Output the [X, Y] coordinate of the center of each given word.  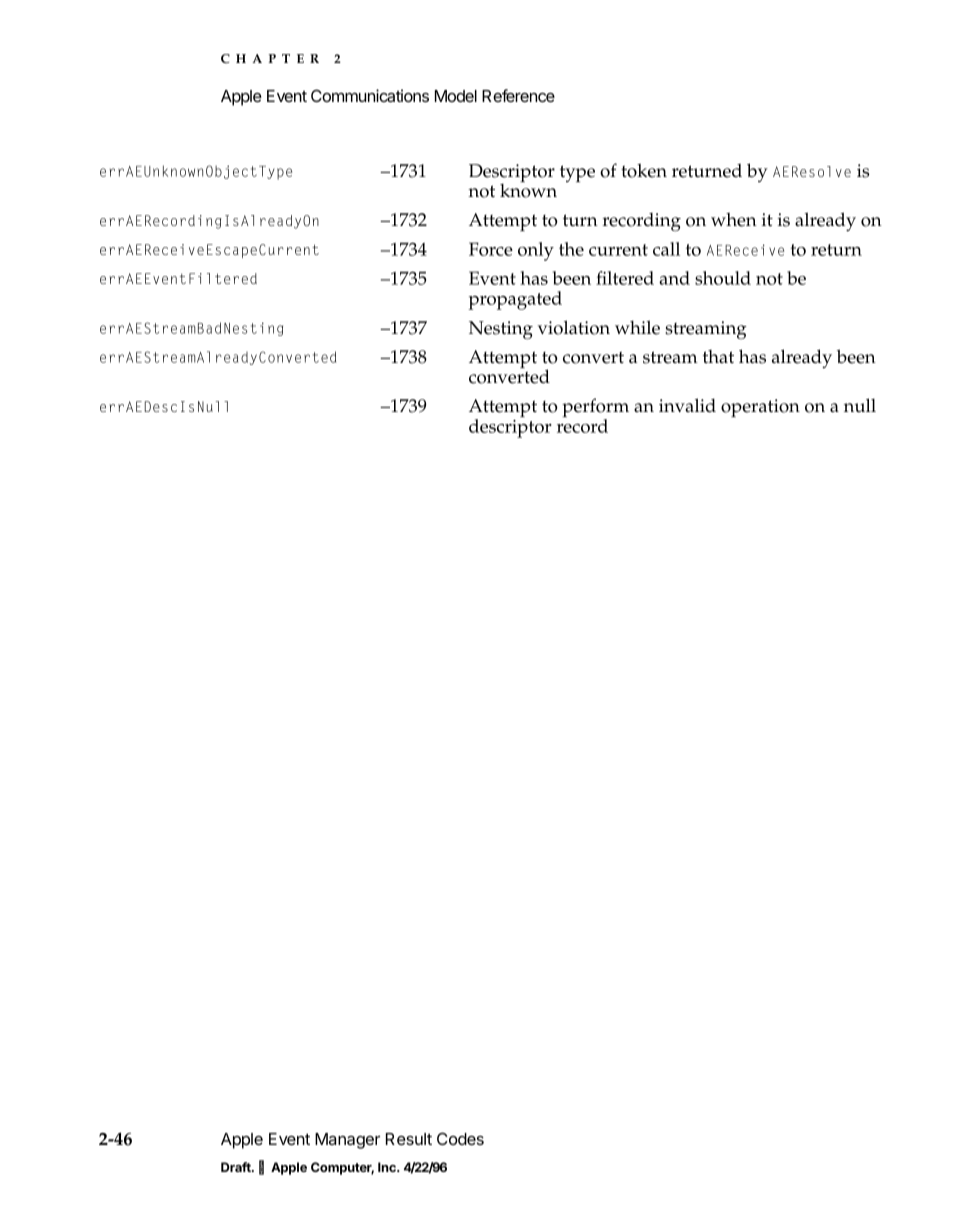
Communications [370, 95]
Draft [237, 1167]
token [644, 170]
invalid [687, 405]
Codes [460, 1138]
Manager [347, 1141]
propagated [515, 300]
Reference [518, 95]
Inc [388, 1167]
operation [760, 408]
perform [595, 409]
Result [409, 1139]
